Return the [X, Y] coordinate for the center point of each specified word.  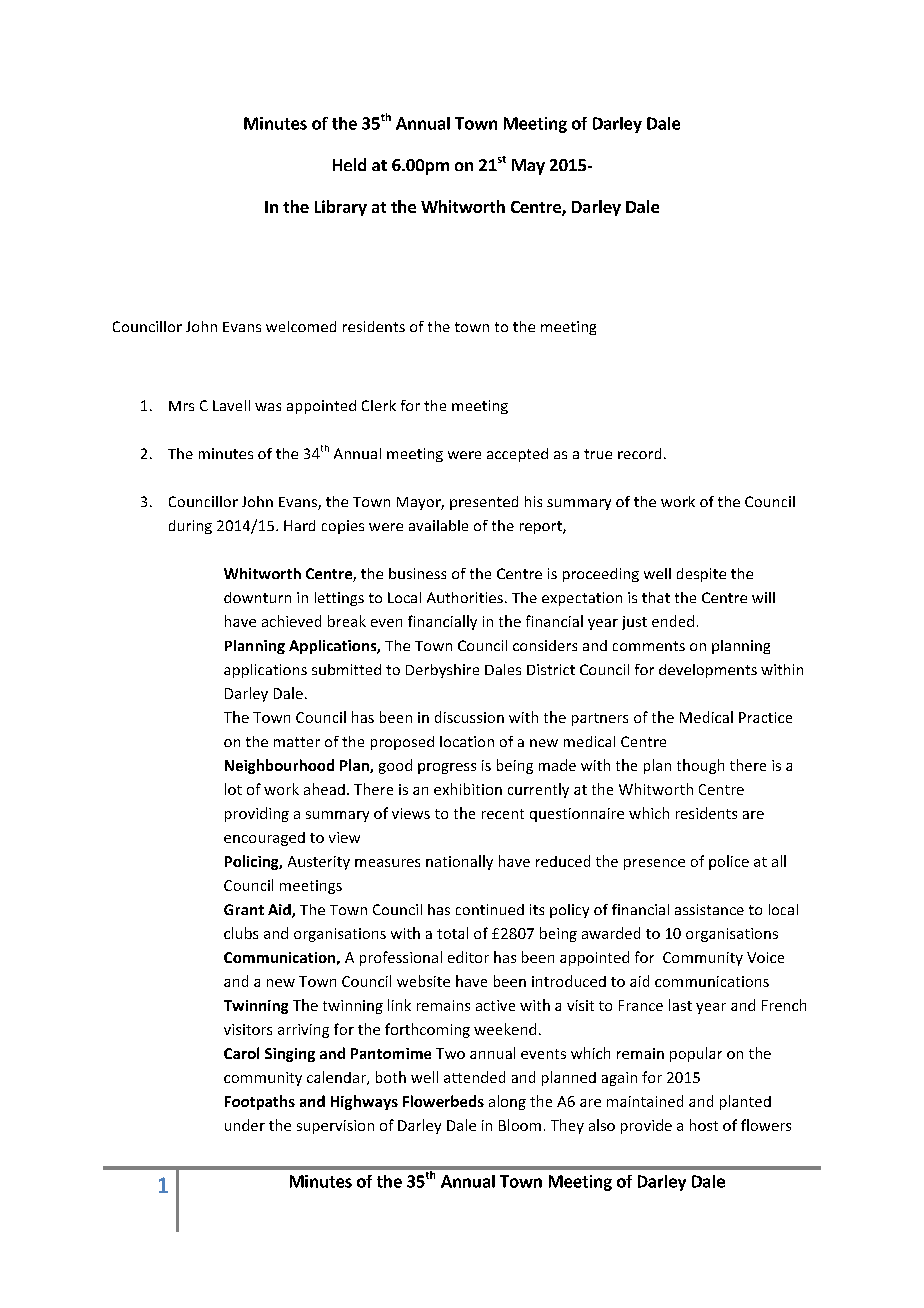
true [598, 454]
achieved [291, 621]
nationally [459, 862]
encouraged [264, 839]
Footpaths [260, 1102]
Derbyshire [442, 671]
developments [708, 671]
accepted [517, 455]
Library [341, 208]
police [729, 862]
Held [349, 164]
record [639, 453]
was [268, 407]
